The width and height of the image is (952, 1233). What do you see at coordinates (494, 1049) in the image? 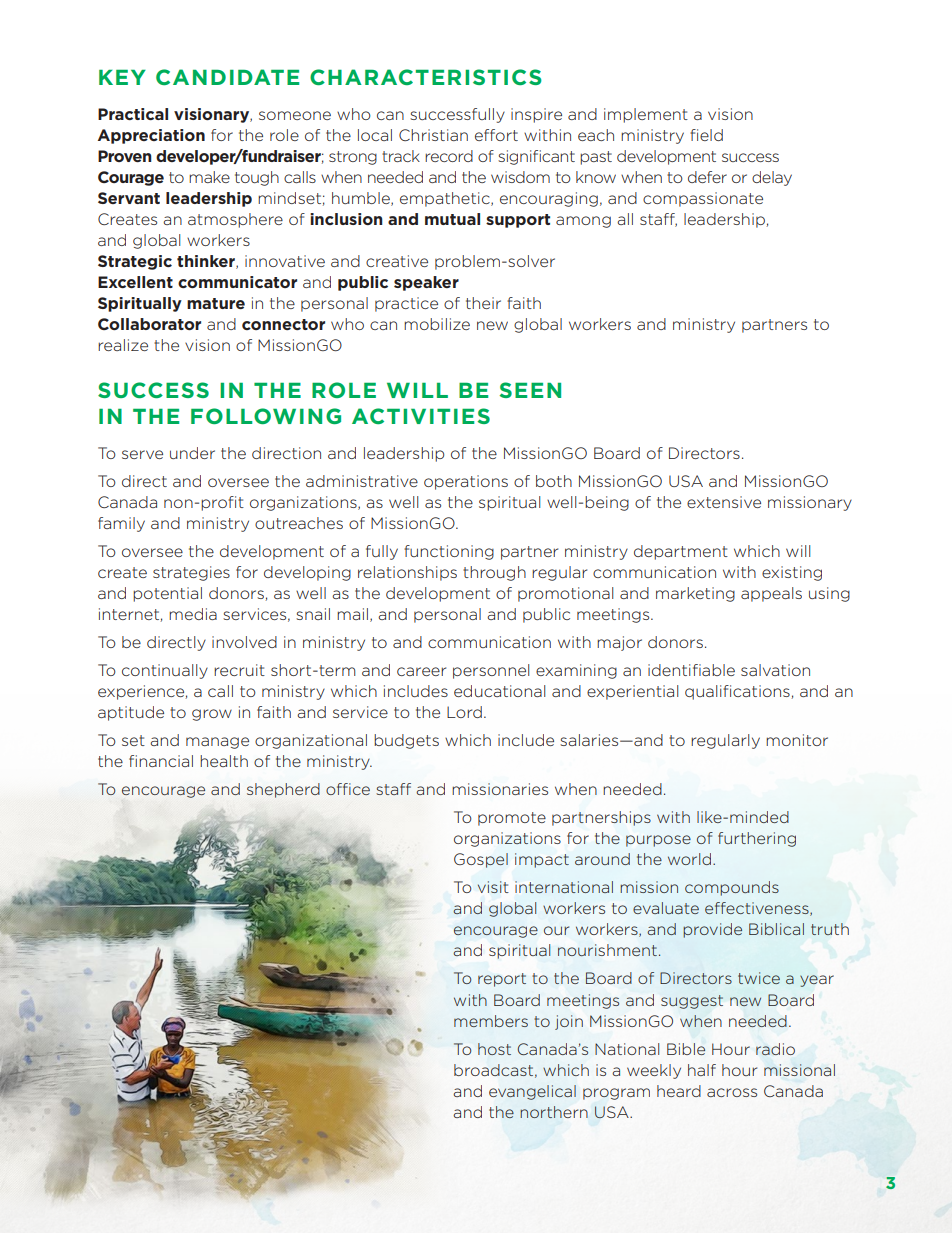
I see `host` at bounding box center [494, 1049].
